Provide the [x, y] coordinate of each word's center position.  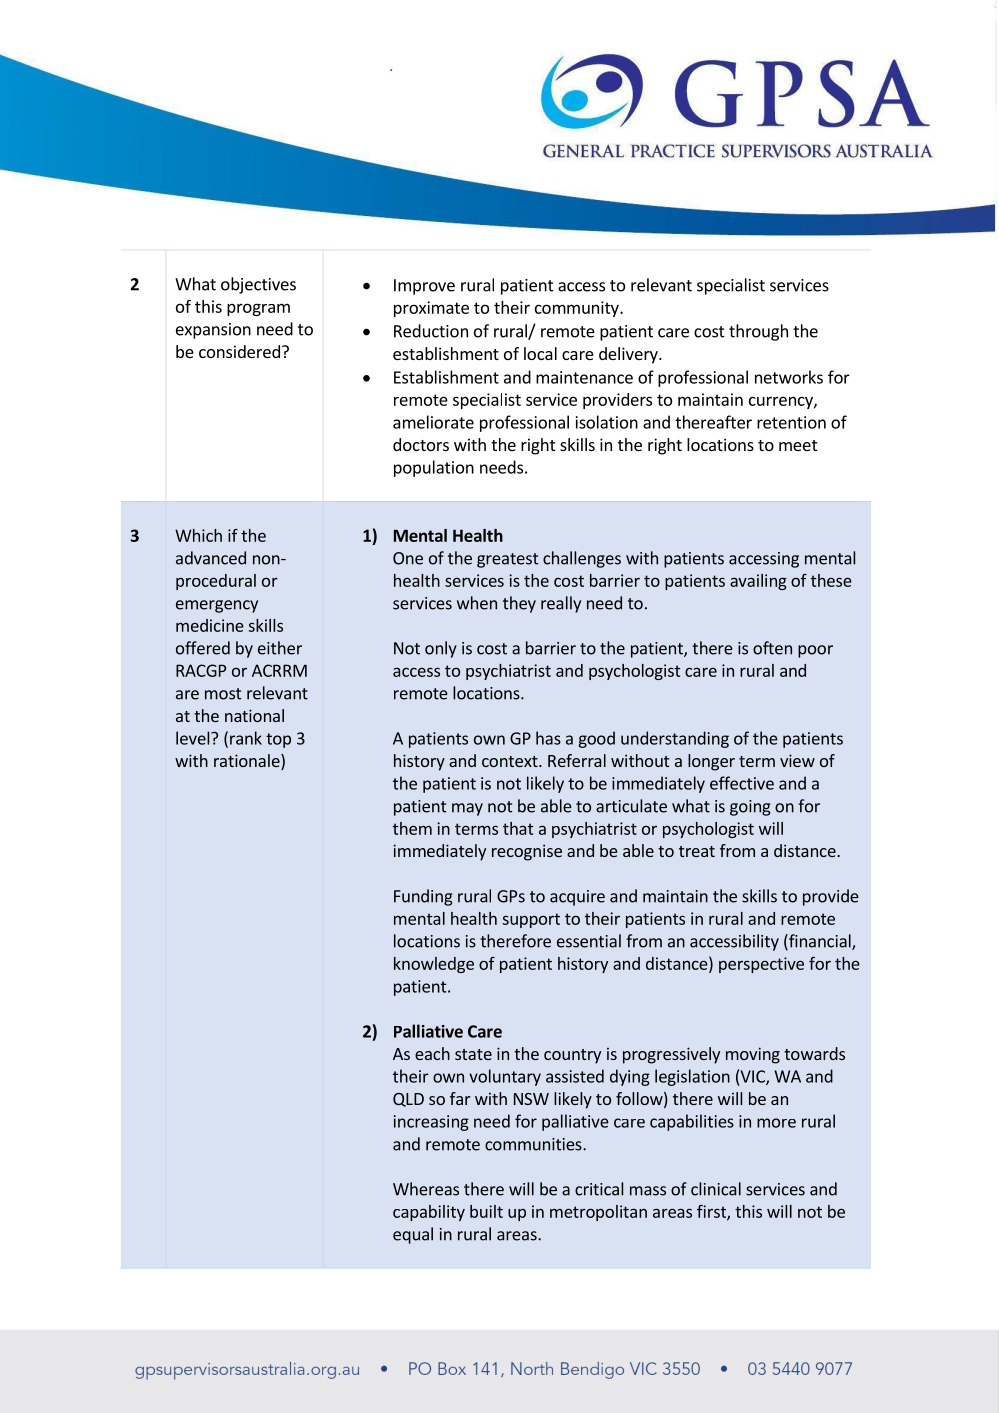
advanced [211, 558]
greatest [508, 560]
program [258, 309]
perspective [761, 965]
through [758, 332]
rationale [248, 762]
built [486, 1211]
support [531, 920]
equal [413, 1235]
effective [742, 783]
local [540, 353]
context [511, 761]
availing [758, 582]
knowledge [434, 965]
